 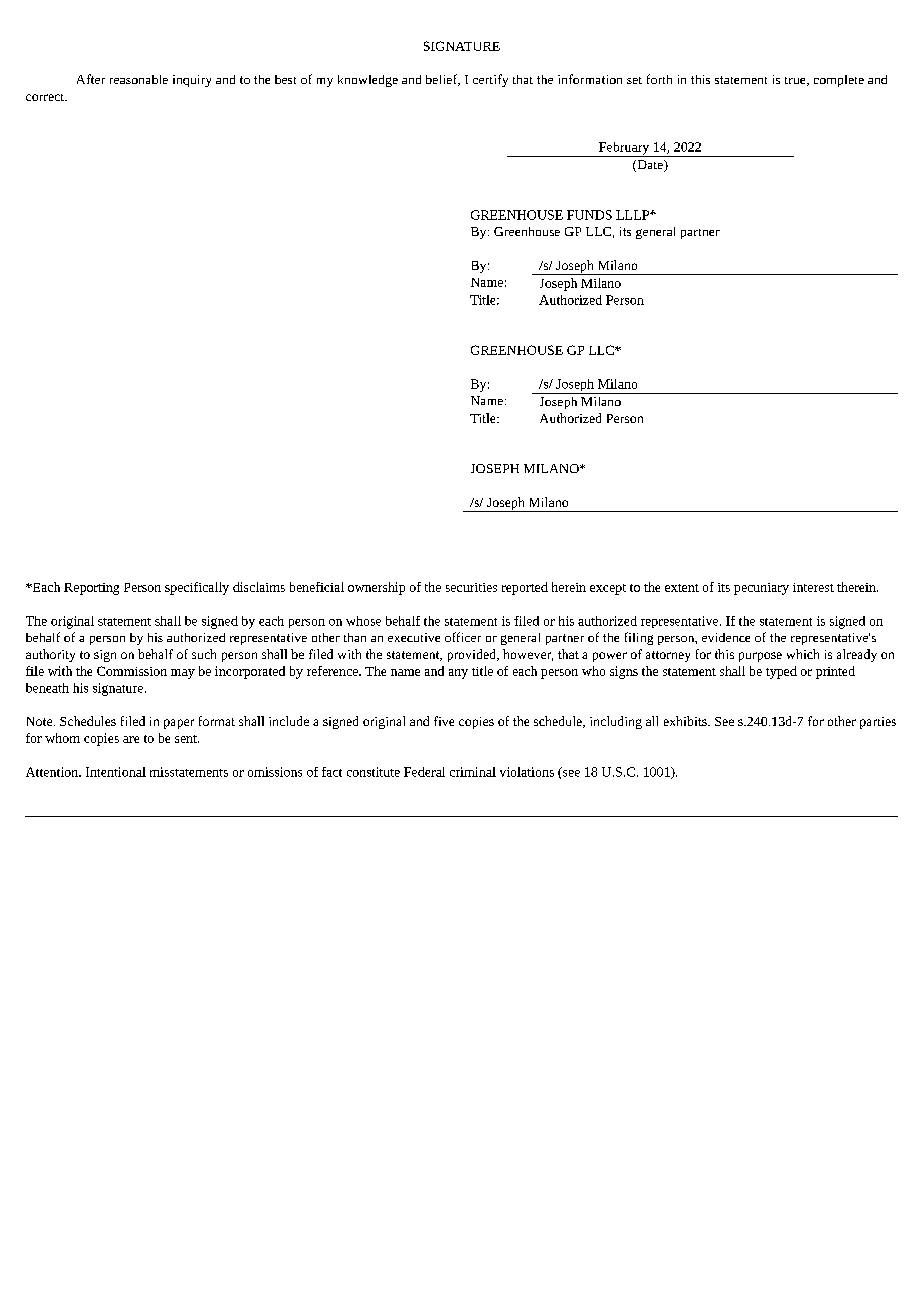 What do you see at coordinates (471, 587) in the image?
I see `securities` at bounding box center [471, 587].
